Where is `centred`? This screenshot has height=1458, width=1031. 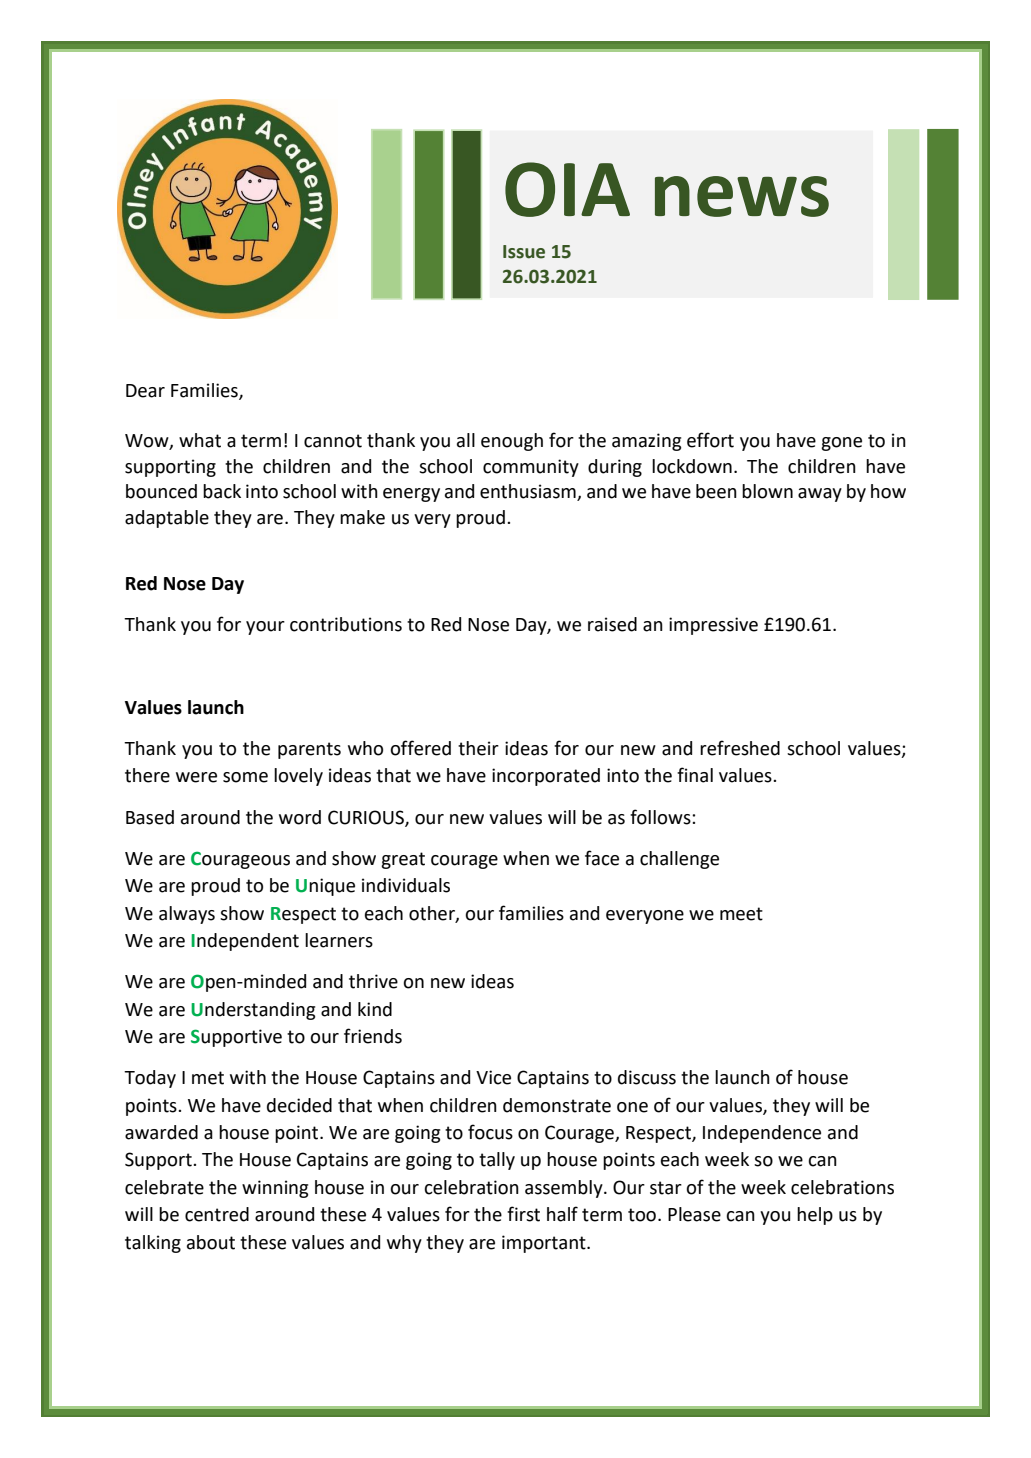
centred is located at coordinates (217, 1214).
